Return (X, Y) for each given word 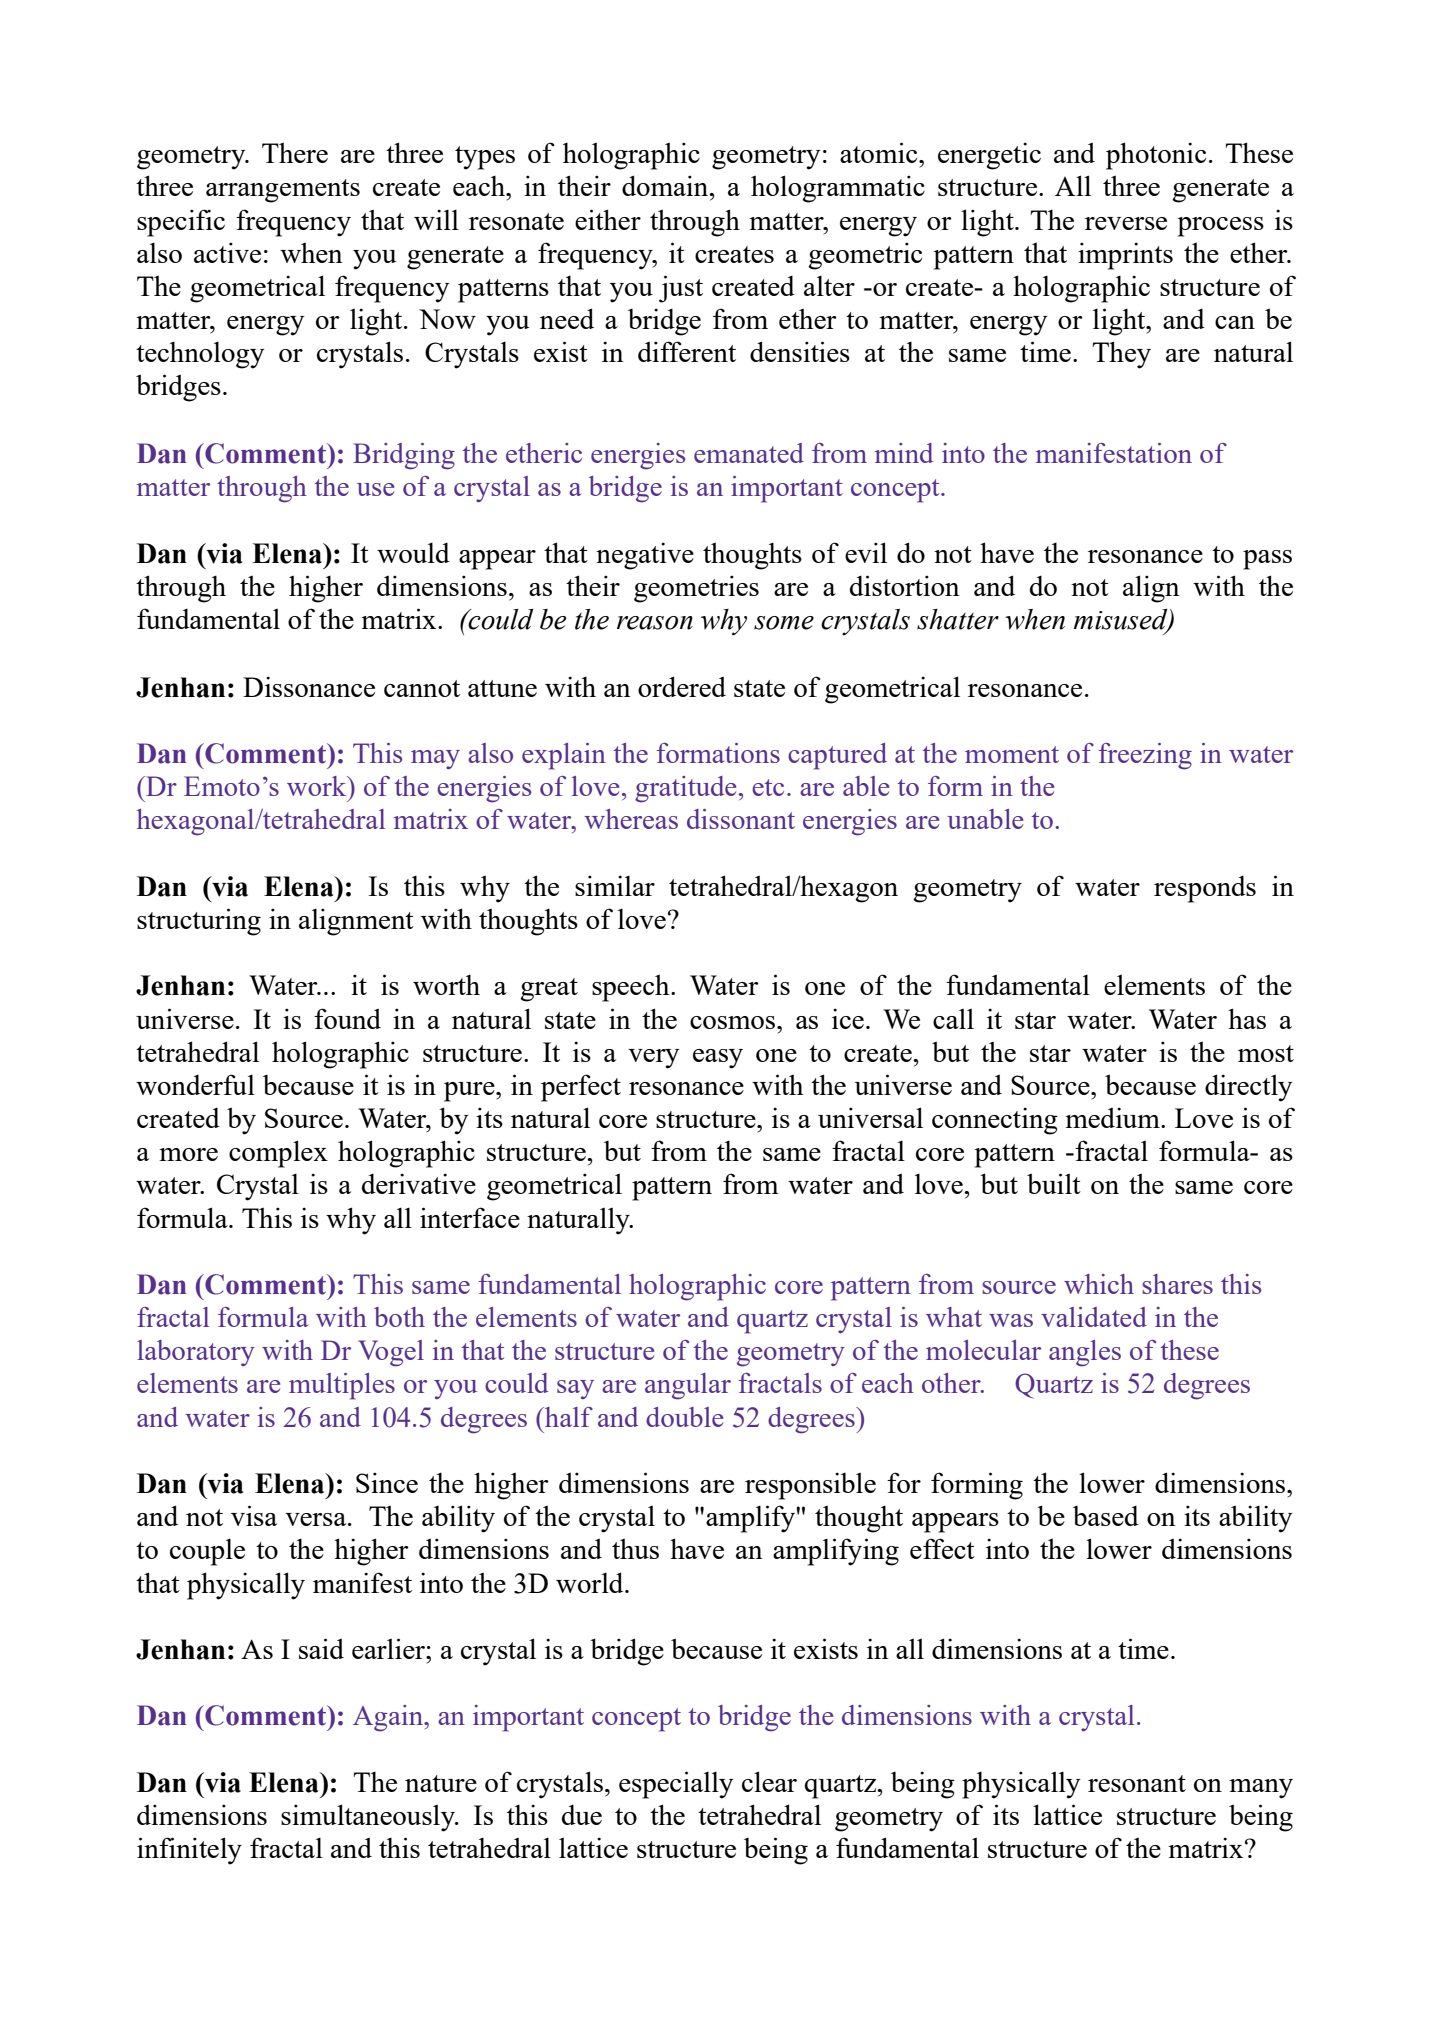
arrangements (283, 191)
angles (1085, 1353)
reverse (1126, 223)
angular (688, 1386)
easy (718, 1059)
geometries (696, 589)
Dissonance (309, 686)
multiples (342, 1386)
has (1247, 1018)
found (347, 1018)
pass (1267, 560)
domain (666, 185)
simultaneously (369, 1818)
